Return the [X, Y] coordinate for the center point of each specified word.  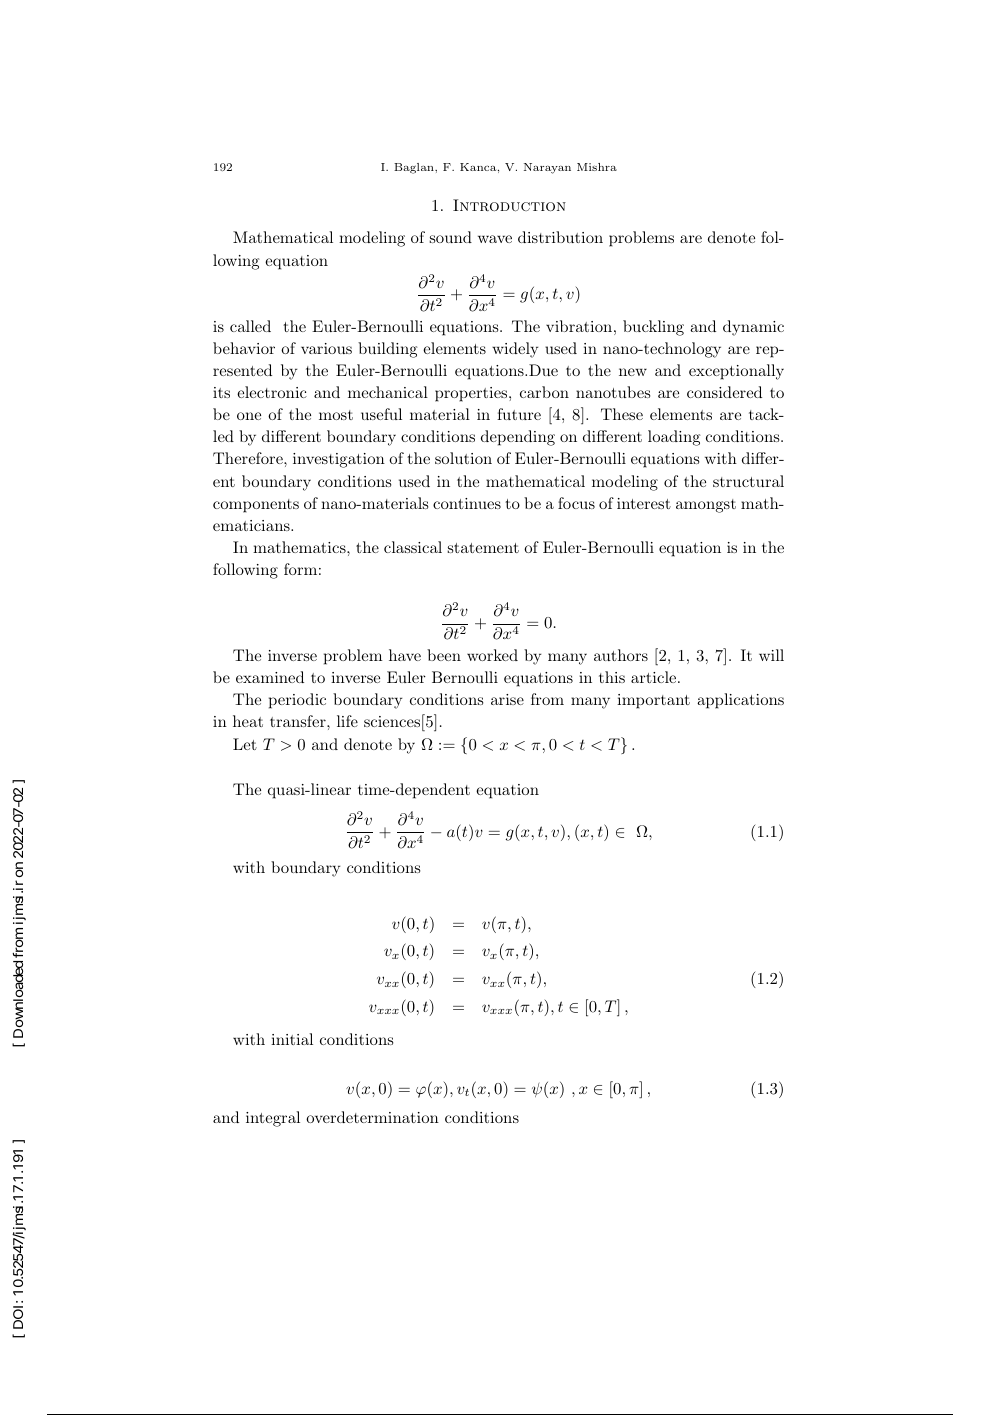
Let [245, 744]
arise [507, 699]
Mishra [597, 167]
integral [273, 1119]
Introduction [509, 205]
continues [467, 503]
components [256, 506]
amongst [706, 506]
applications [740, 701]
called [250, 326]
